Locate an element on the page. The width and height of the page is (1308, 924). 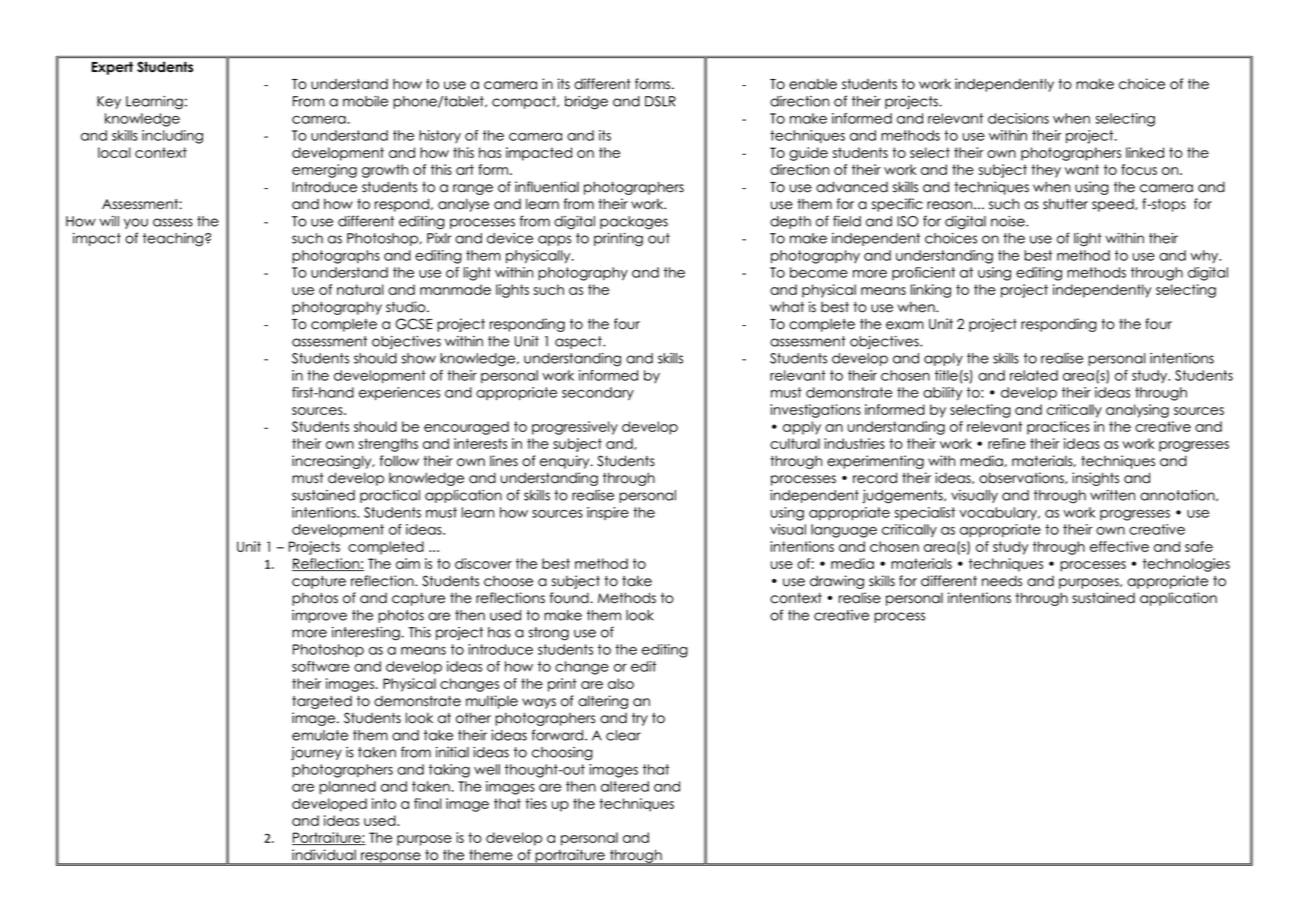
response is located at coordinates (391, 858).
